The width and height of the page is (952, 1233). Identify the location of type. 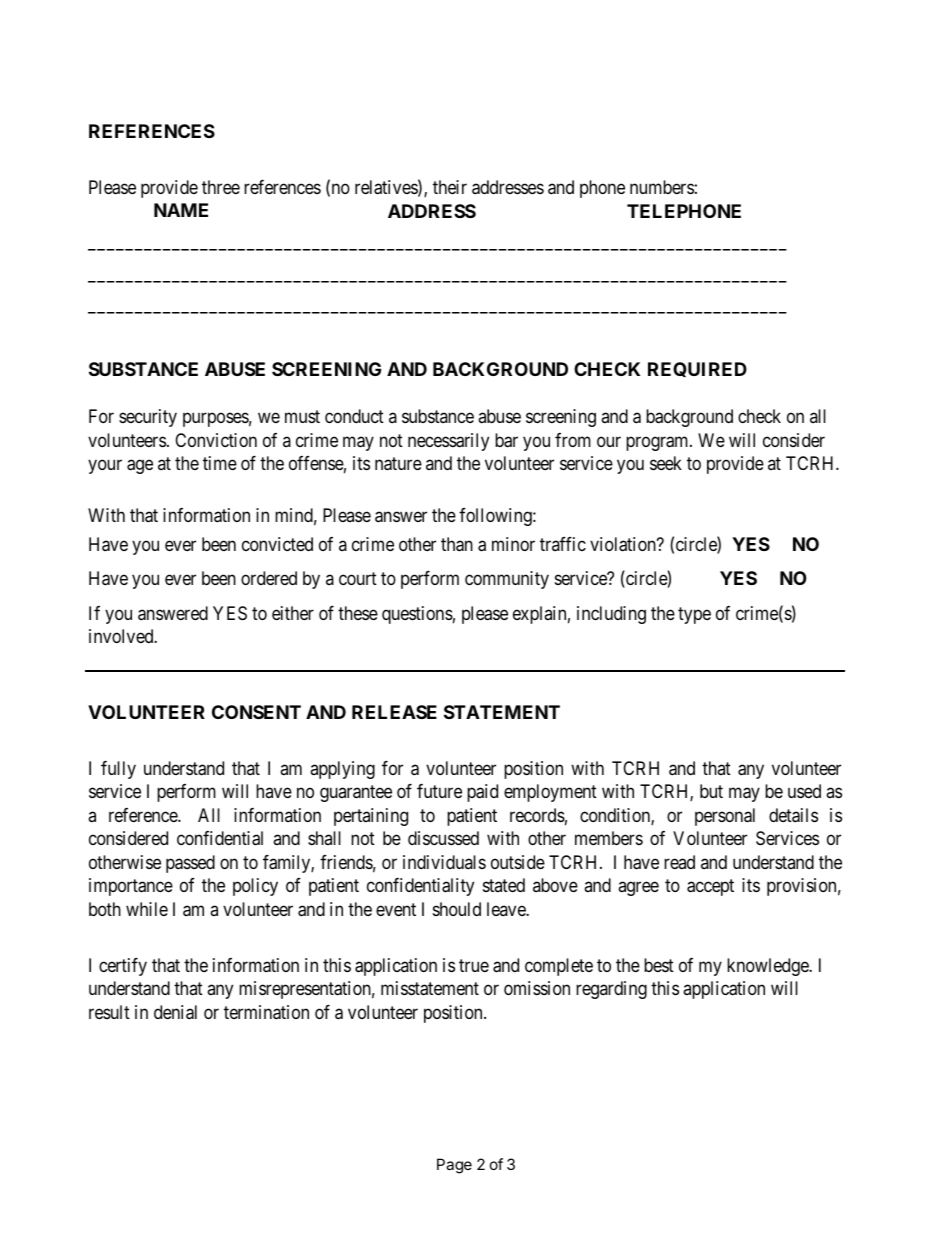
(694, 615).
